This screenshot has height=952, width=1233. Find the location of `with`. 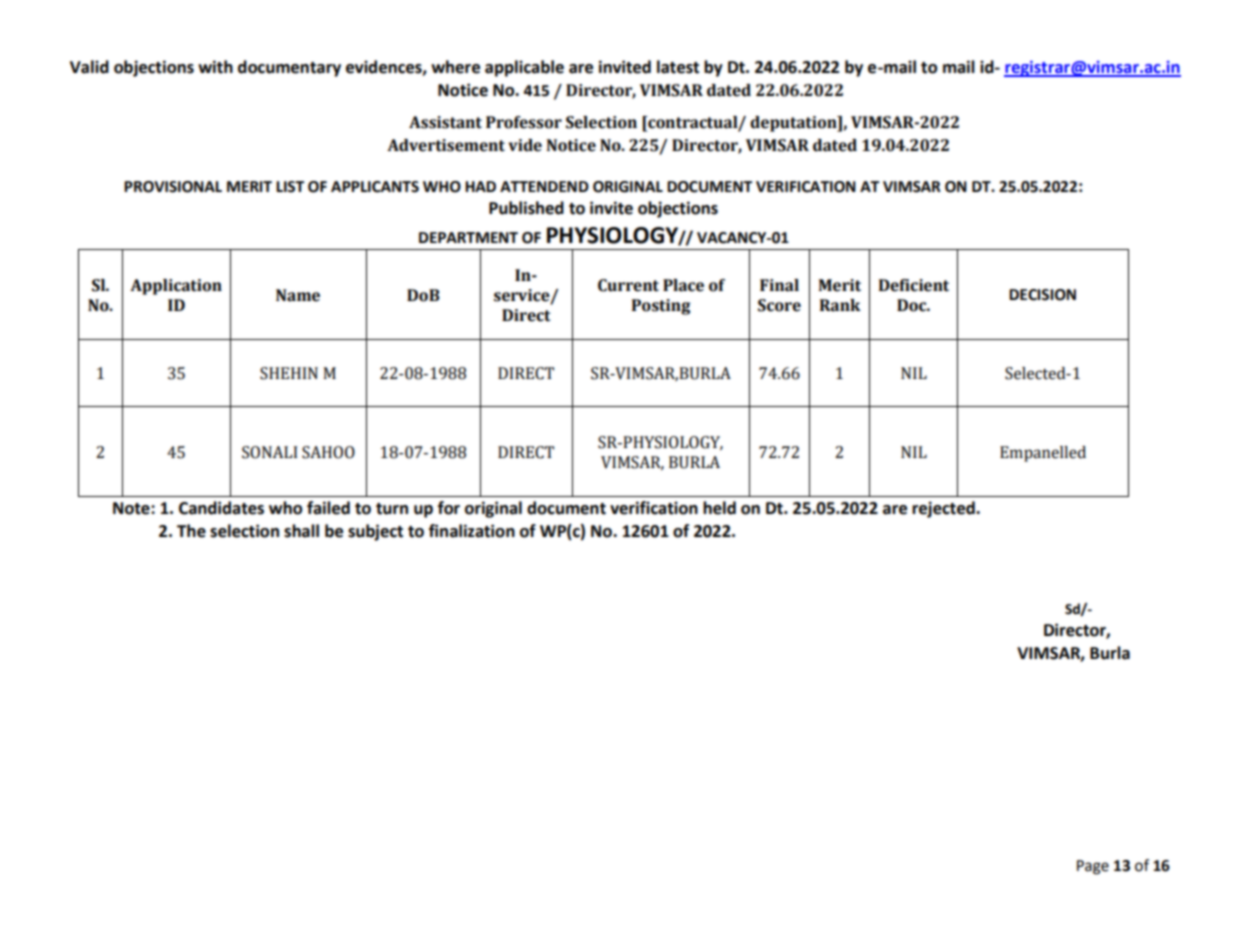

with is located at coordinates (215, 67).
